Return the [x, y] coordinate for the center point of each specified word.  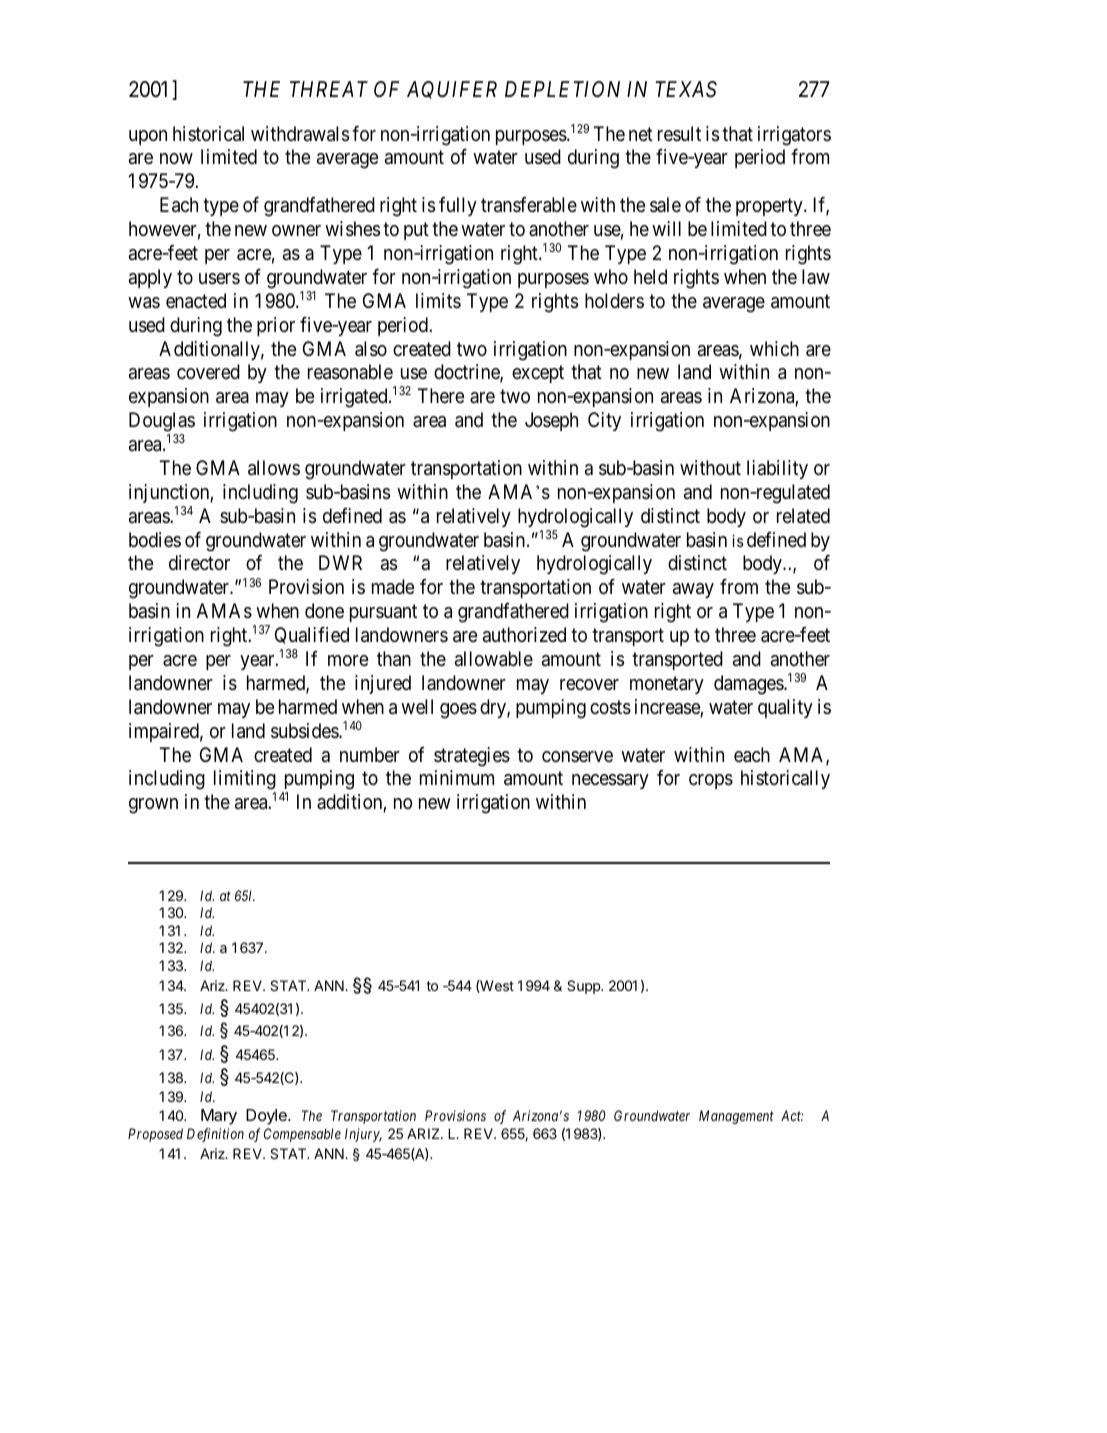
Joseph [551, 421]
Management [736, 1117]
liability [777, 469]
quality [785, 708]
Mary [219, 1117]
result [679, 133]
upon [148, 137]
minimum [457, 777]
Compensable [302, 1135]
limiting [245, 781]
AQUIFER [452, 90]
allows [274, 468]
